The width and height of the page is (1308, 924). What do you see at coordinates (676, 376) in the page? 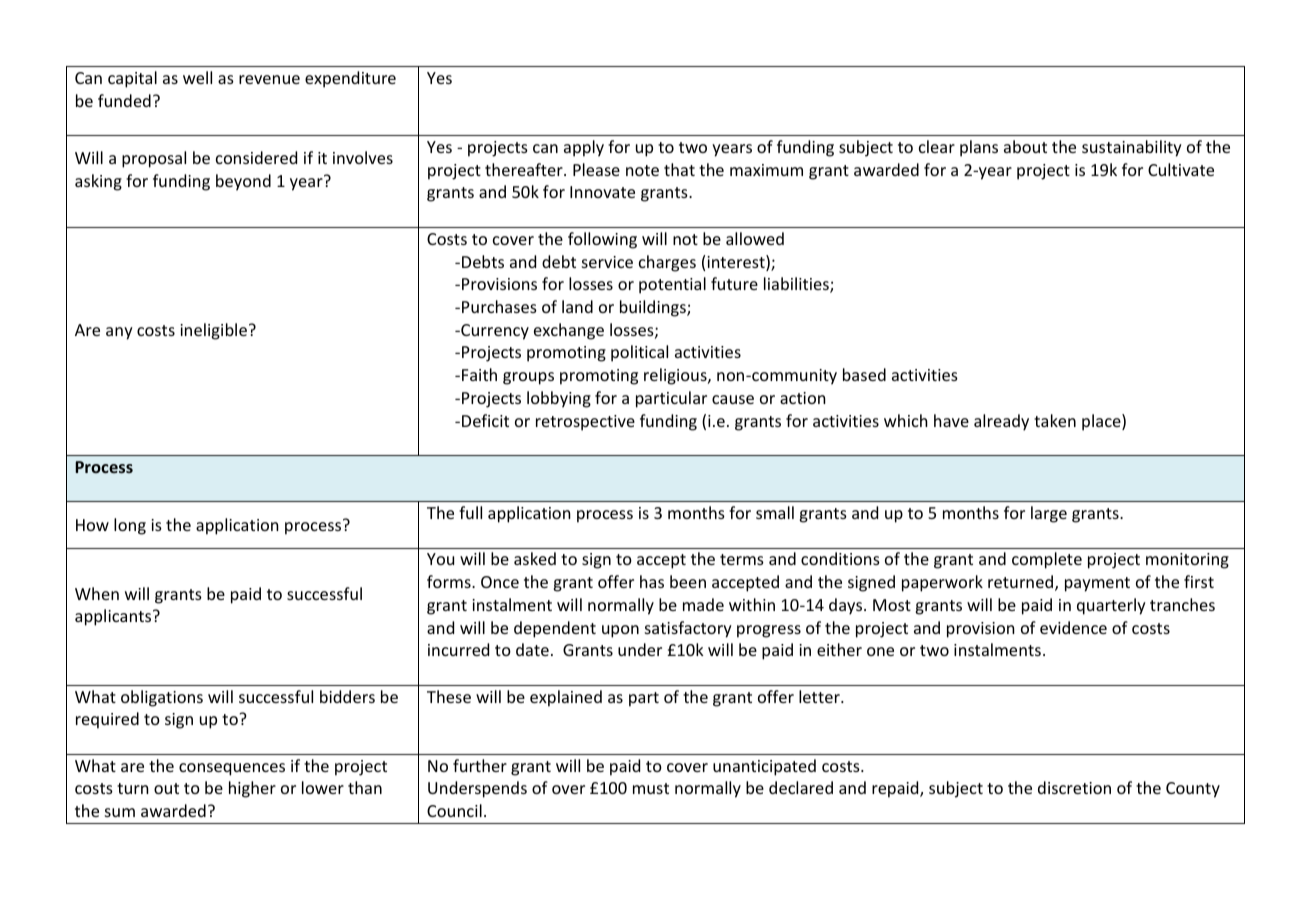
I see `religious` at bounding box center [676, 376].
